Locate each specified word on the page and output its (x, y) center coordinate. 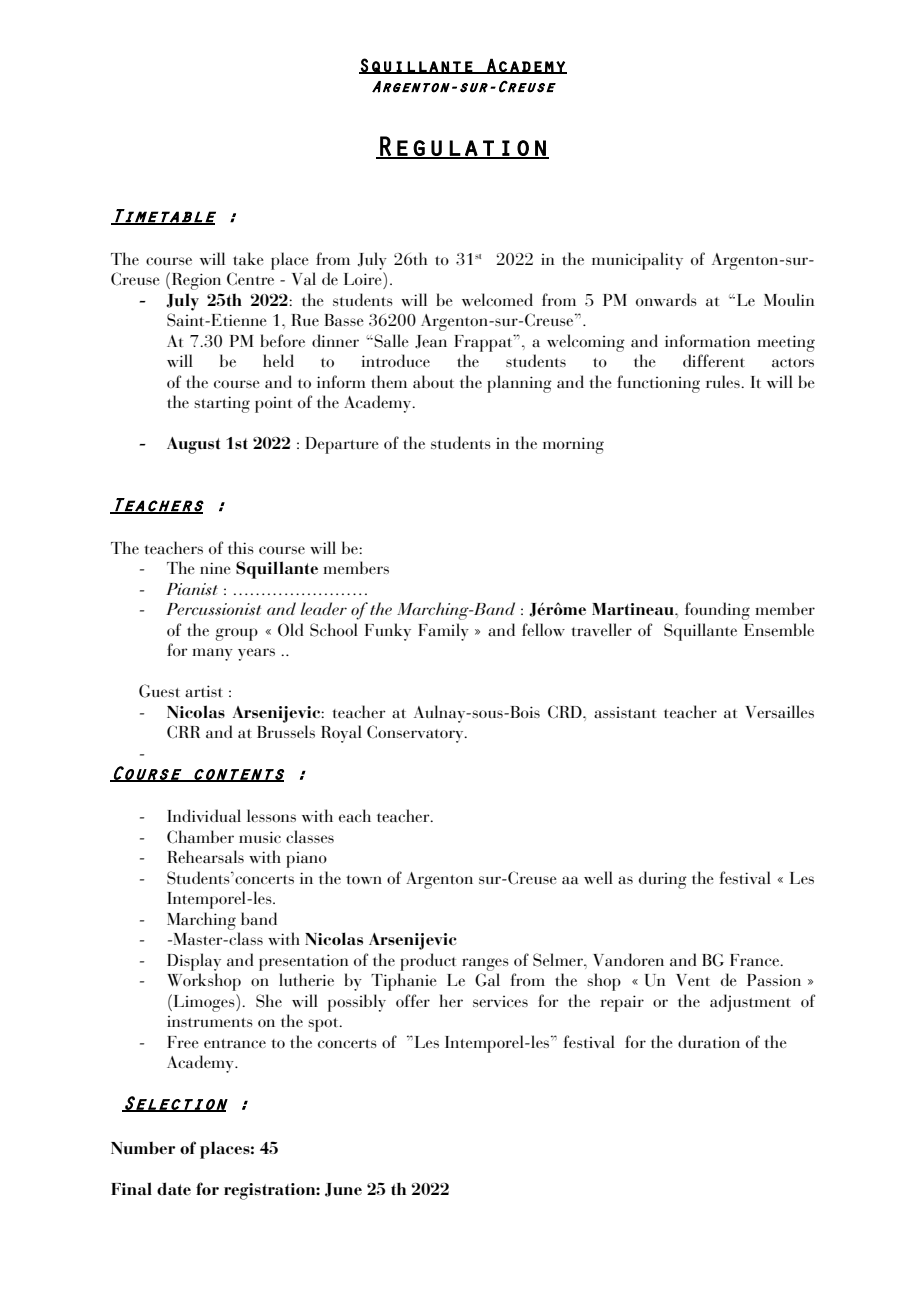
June (343, 1190)
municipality (637, 261)
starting (222, 404)
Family (443, 632)
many (212, 654)
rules (724, 381)
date (174, 1188)
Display (194, 962)
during (663, 880)
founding (717, 611)
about (433, 381)
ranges (485, 964)
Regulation (463, 147)
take (248, 258)
